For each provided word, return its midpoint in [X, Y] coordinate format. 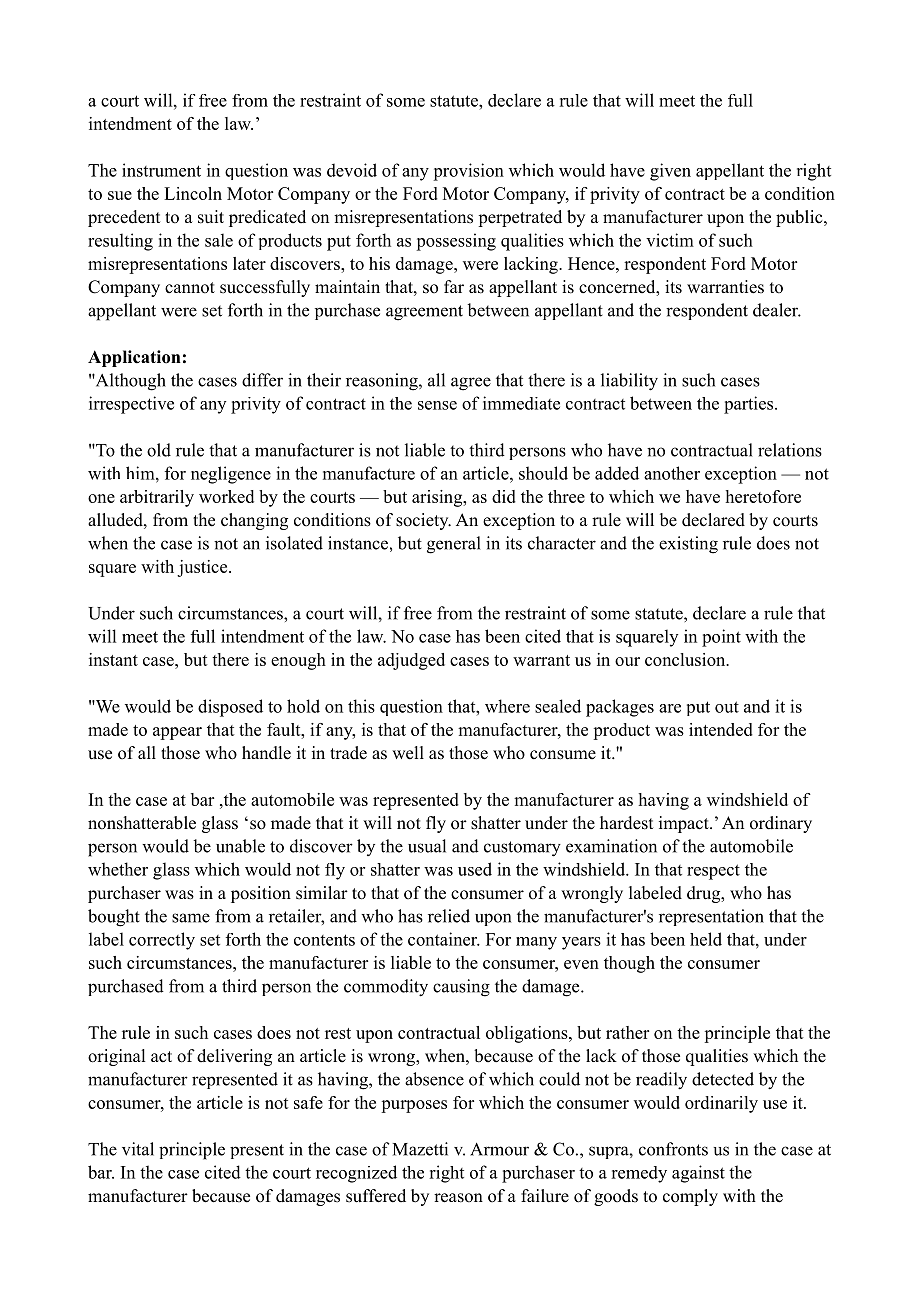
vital [138, 1149]
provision [468, 172]
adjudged [411, 661]
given [670, 172]
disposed [230, 708]
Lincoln [193, 193]
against [698, 1174]
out [727, 707]
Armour [499, 1149]
